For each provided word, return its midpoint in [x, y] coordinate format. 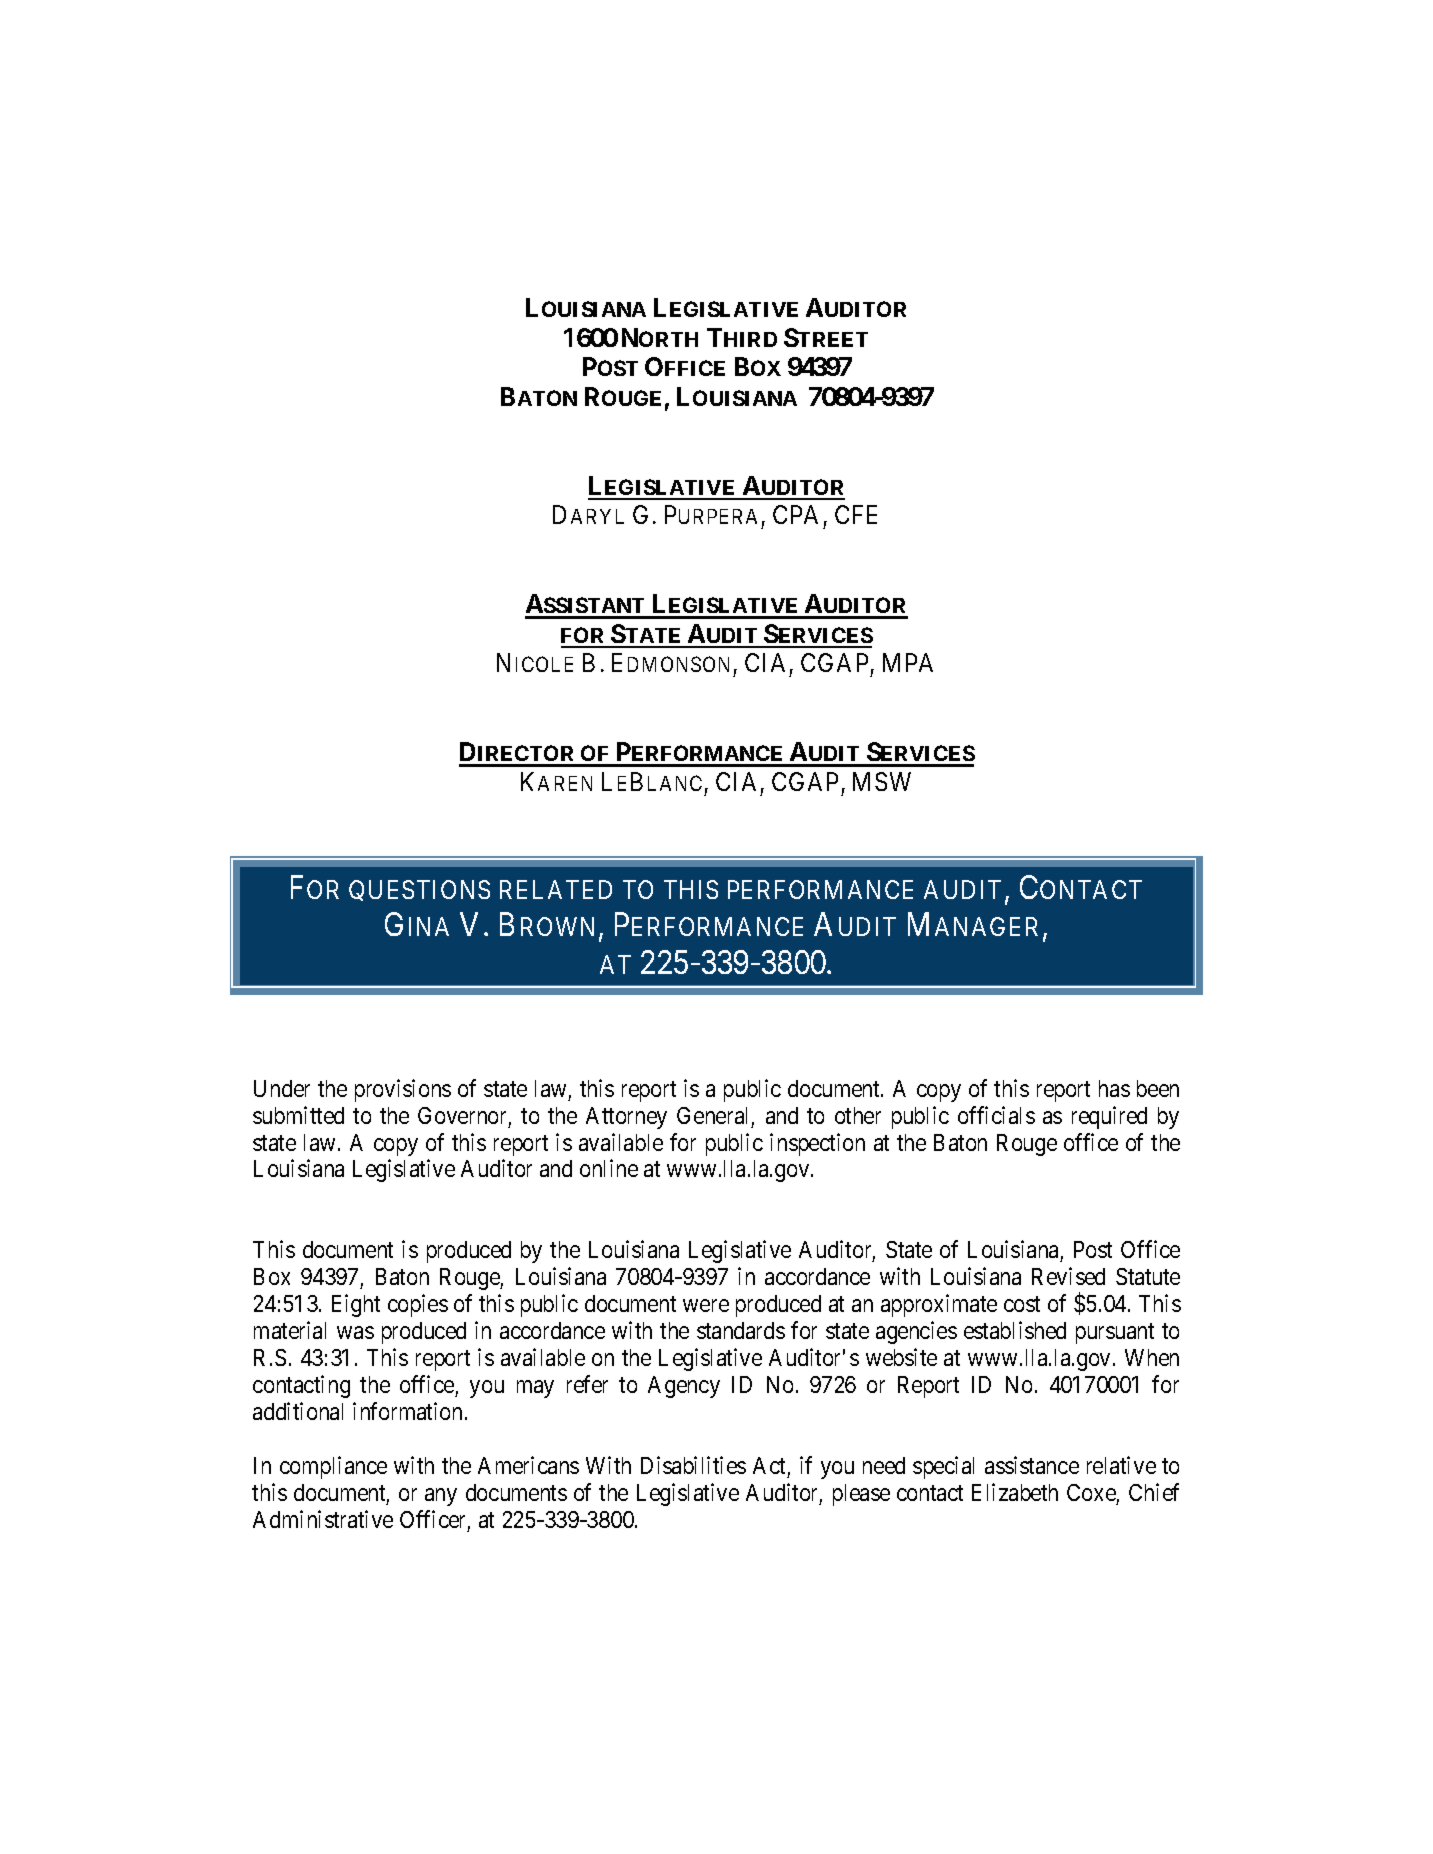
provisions [403, 1090]
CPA [795, 514]
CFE [856, 514]
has [1114, 1088]
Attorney [626, 1118]
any [441, 1497]
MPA [908, 662]
